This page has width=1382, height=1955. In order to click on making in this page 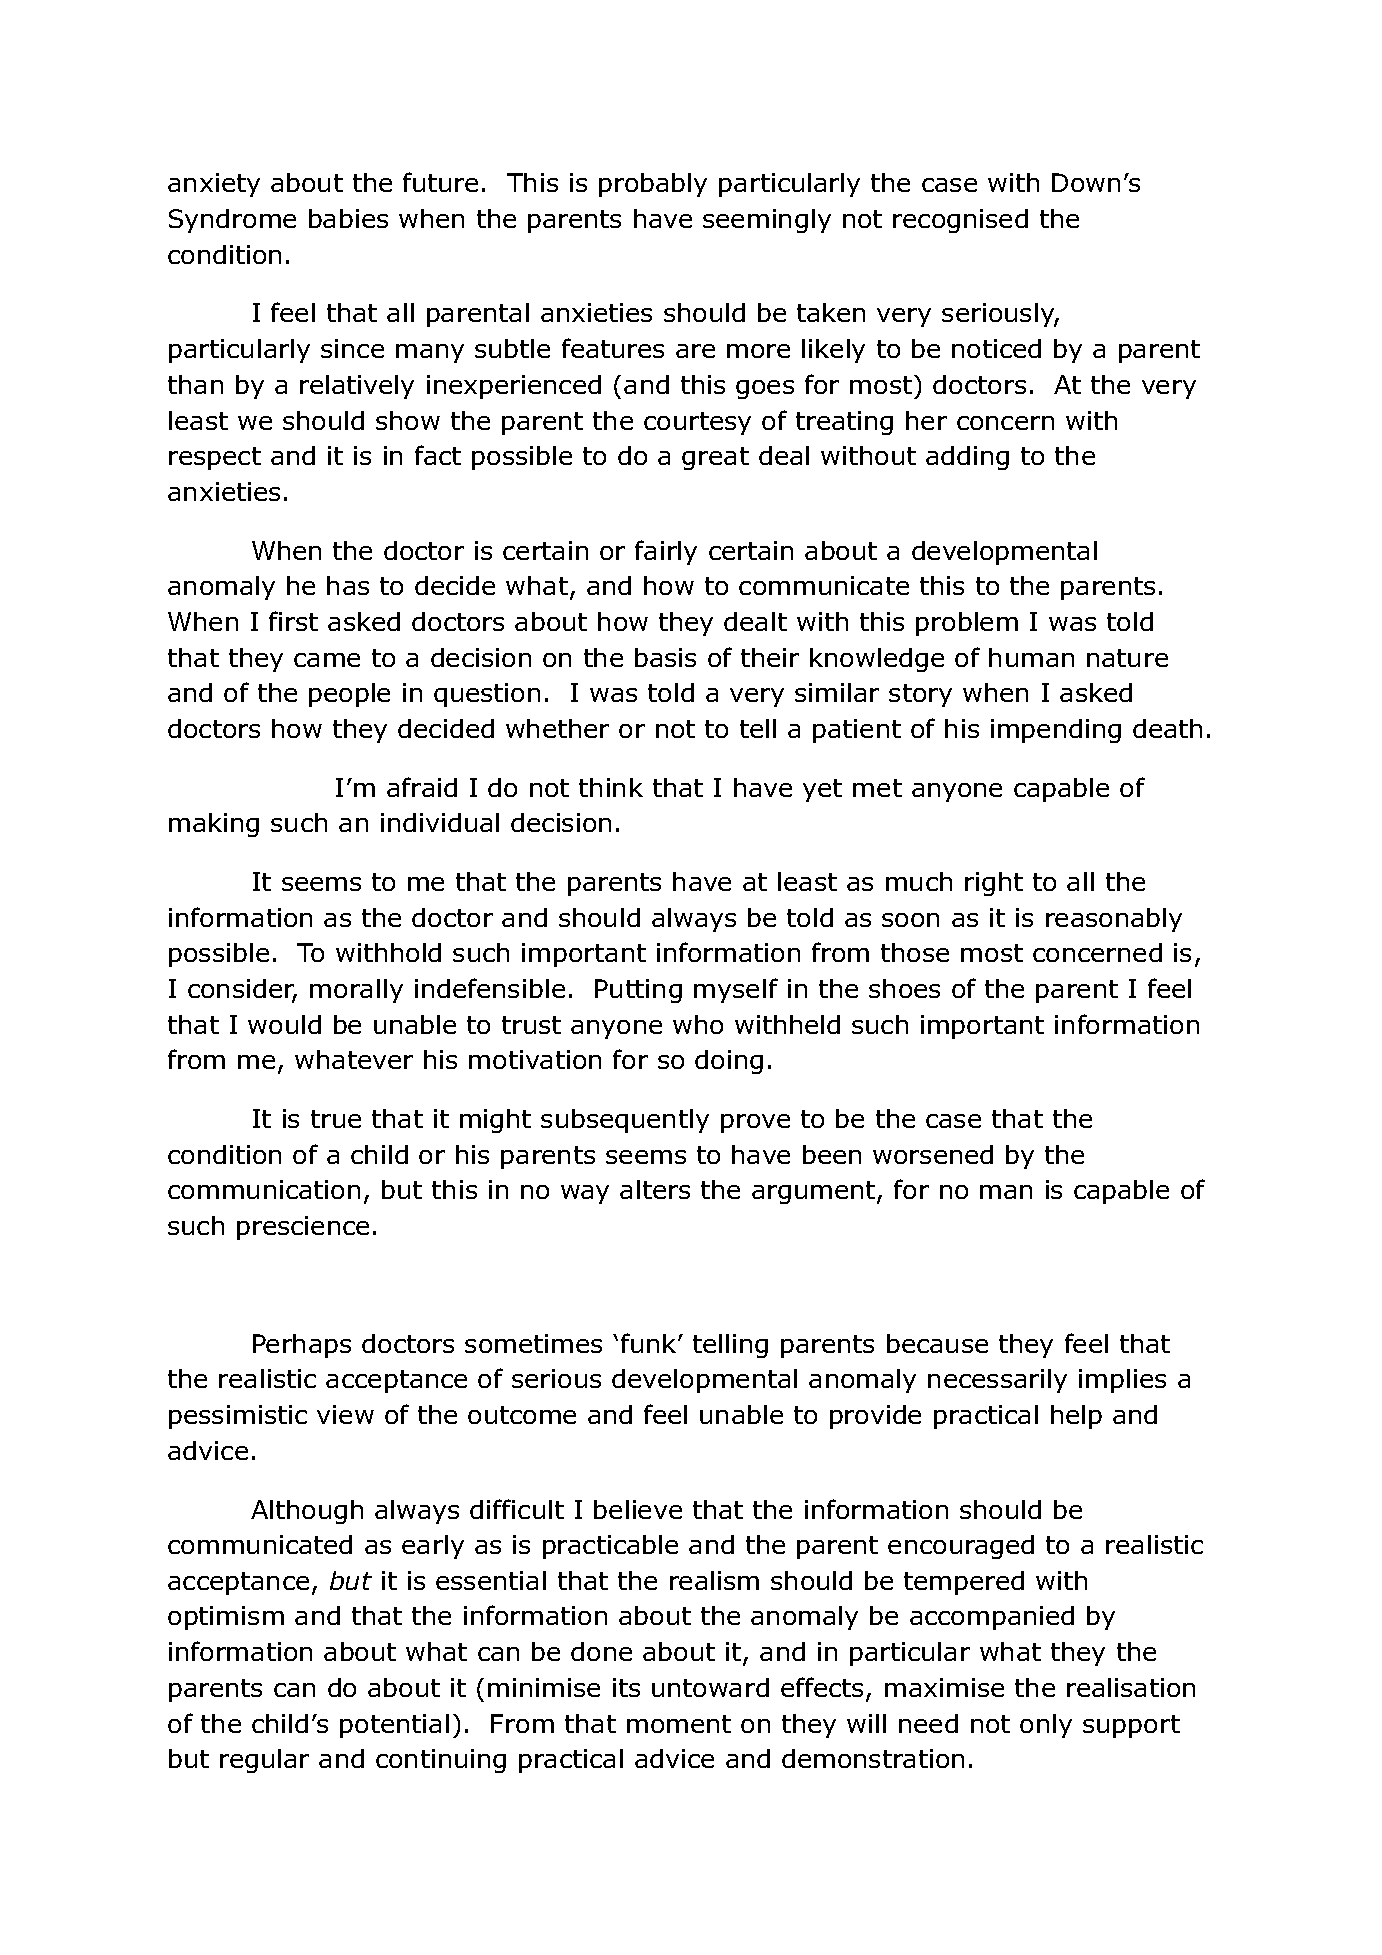, I will do `click(214, 825)`.
